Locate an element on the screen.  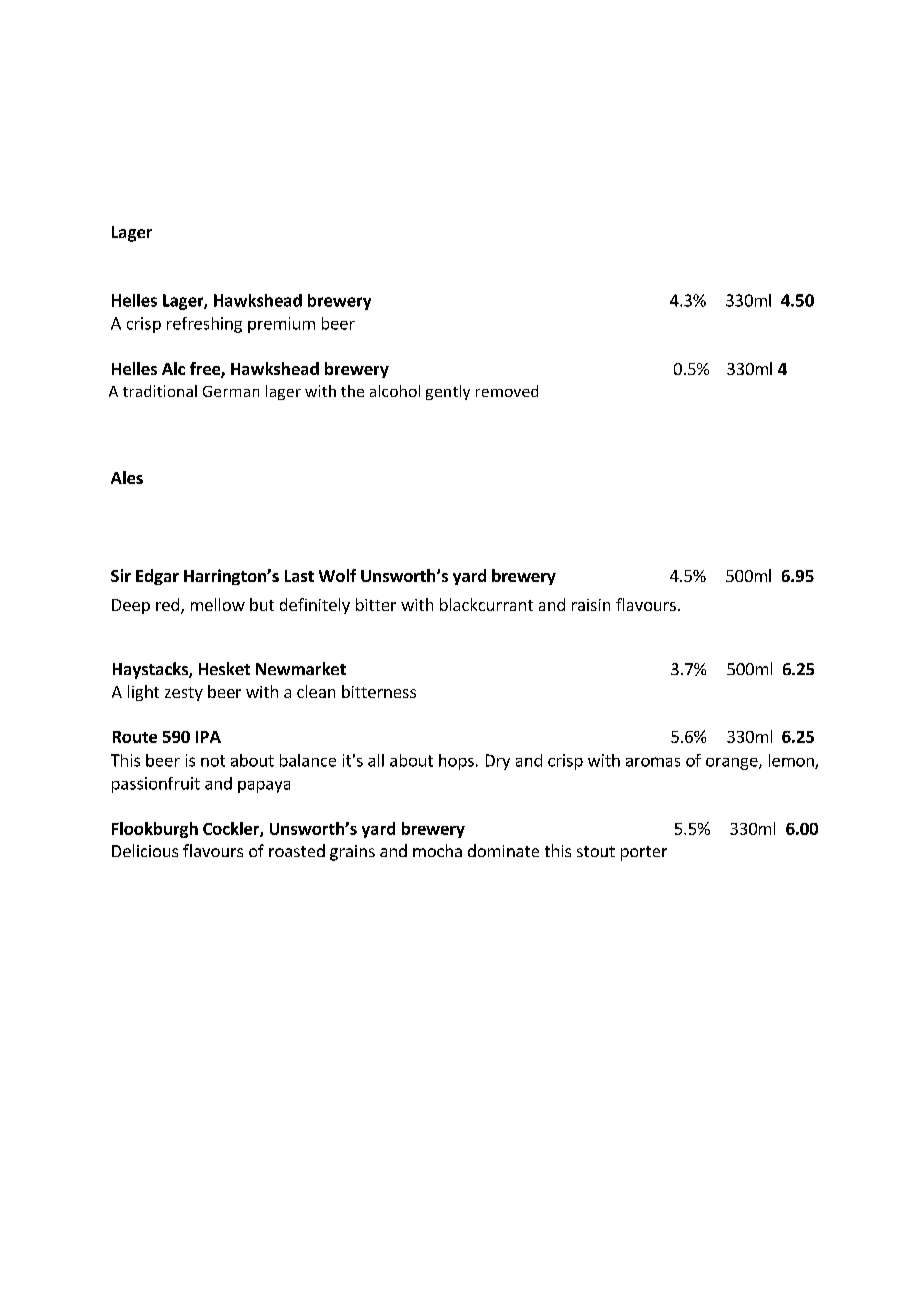
Delicious is located at coordinates (145, 850).
